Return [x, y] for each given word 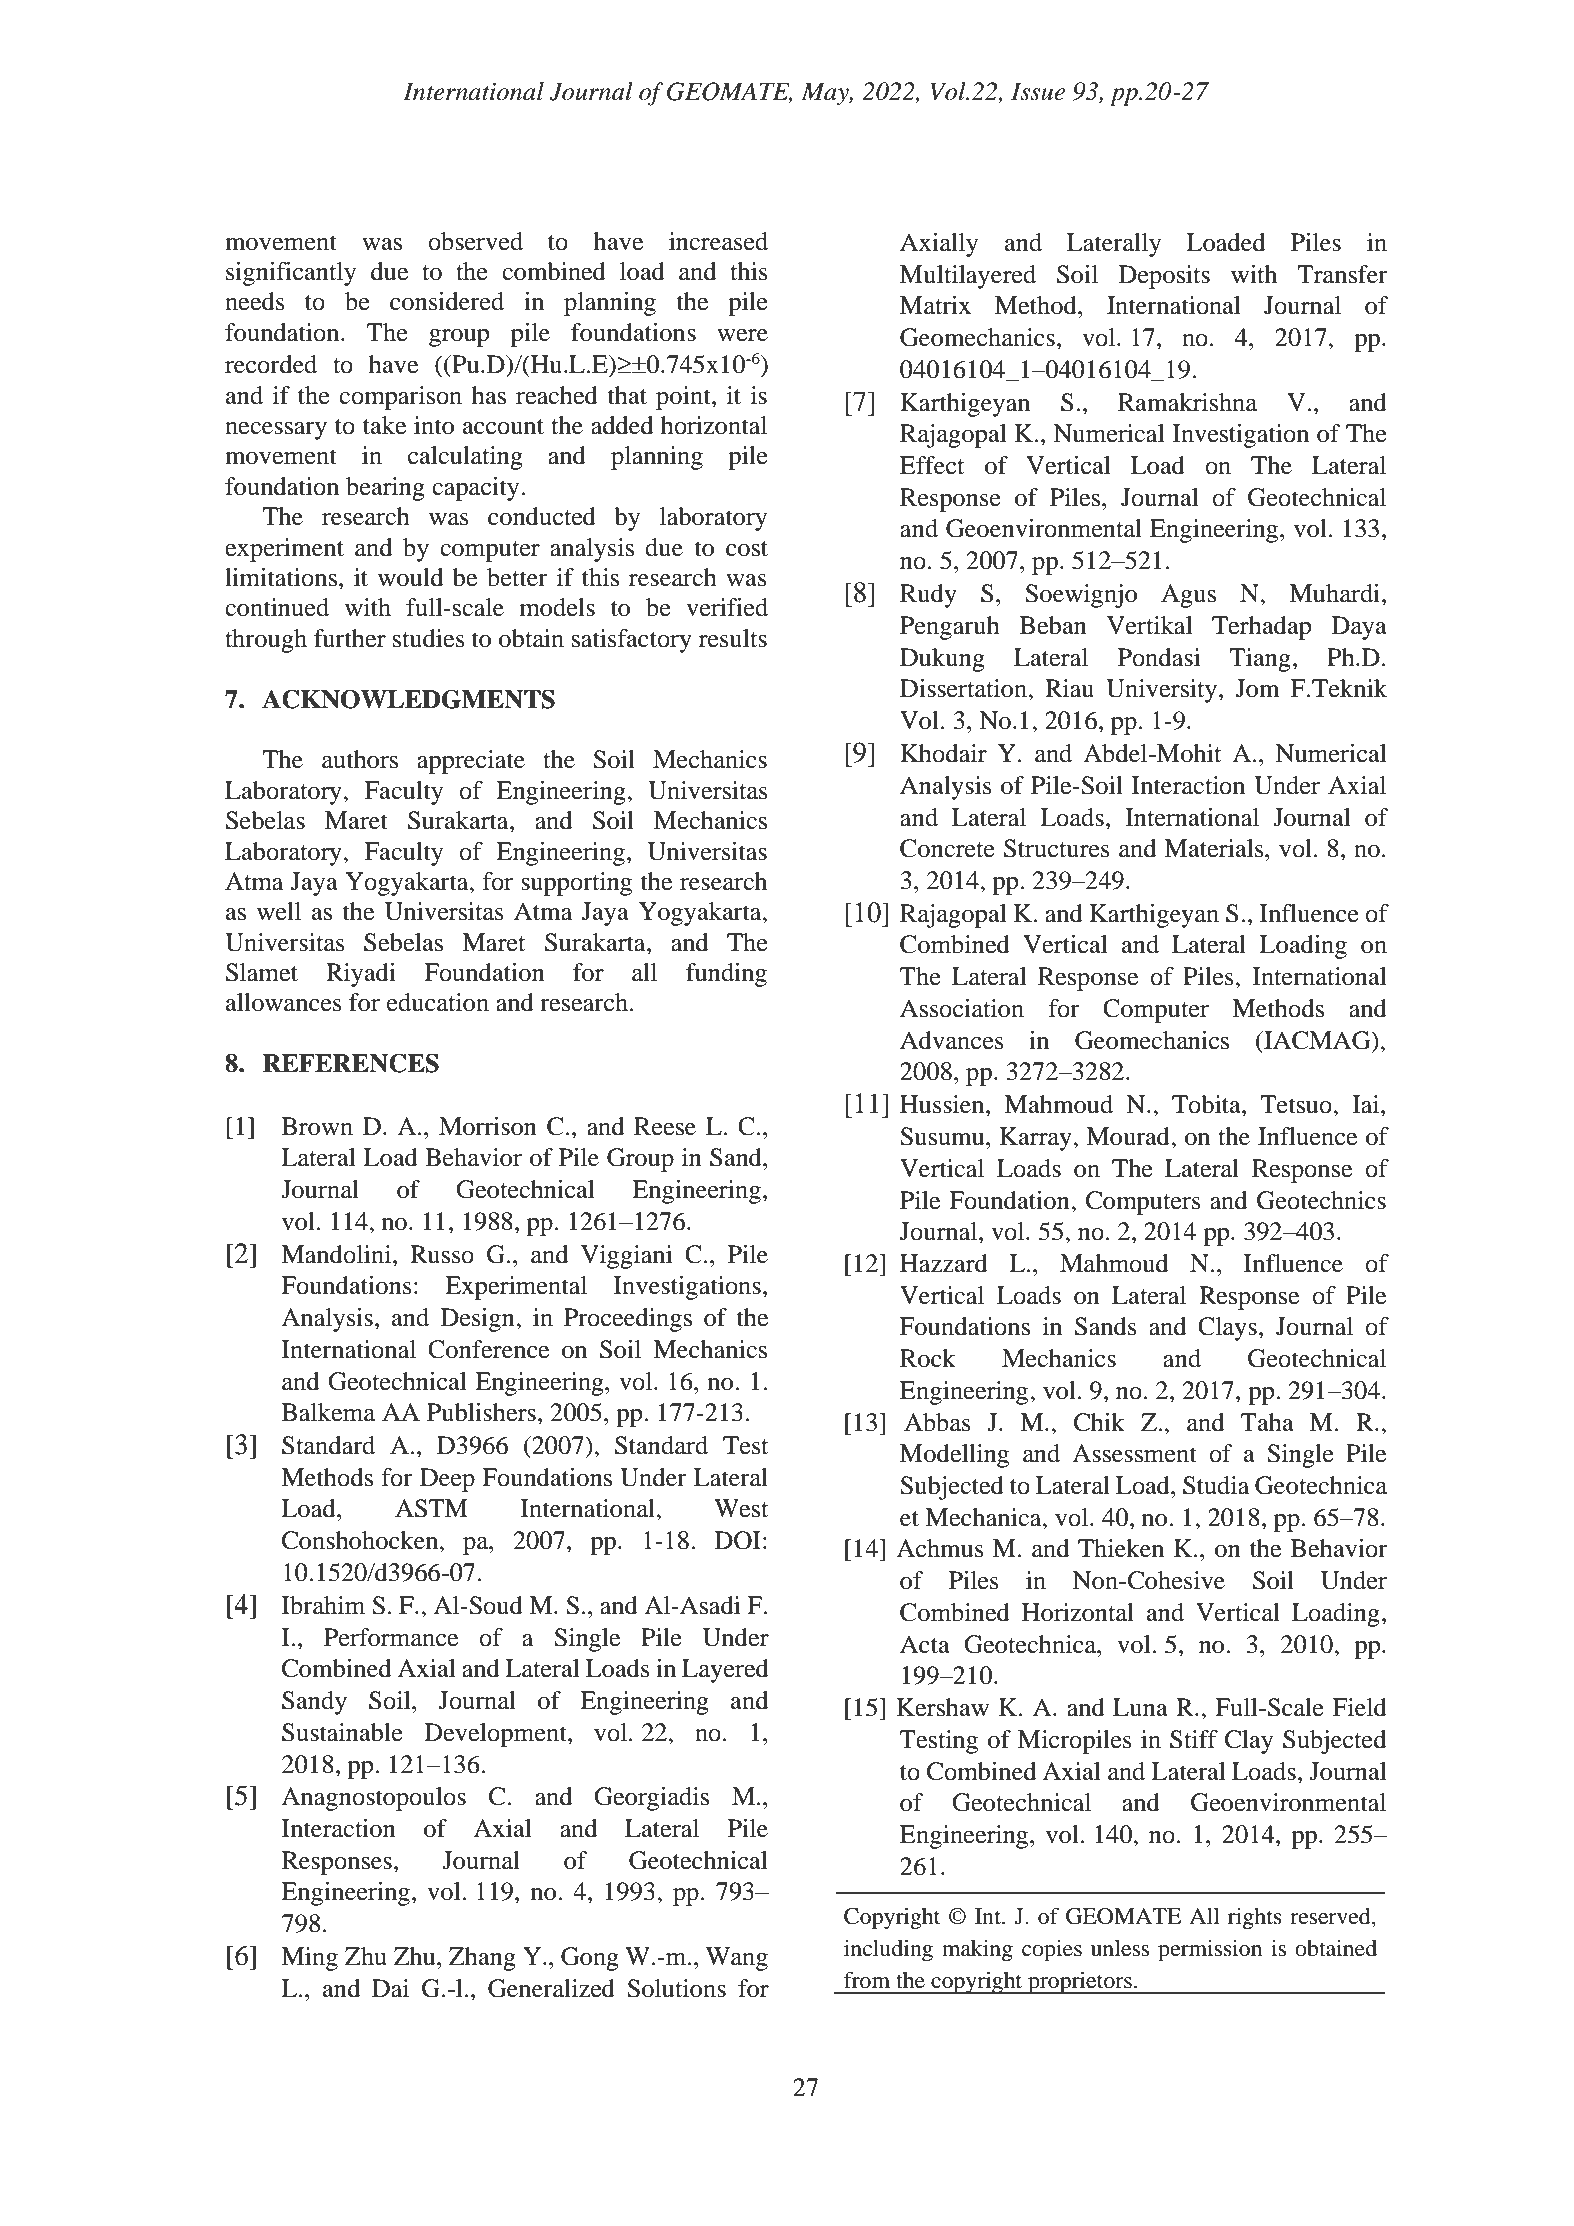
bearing [385, 489]
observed [475, 241]
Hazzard [944, 1263]
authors [360, 759]
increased [718, 241]
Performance [391, 1637]
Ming [309, 1959]
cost [747, 549]
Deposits [1164, 277]
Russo [442, 1254]
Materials [1215, 848]
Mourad [1129, 1136]
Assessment [1134, 1453]
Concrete [947, 848]
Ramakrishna [1187, 402]
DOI [738, 1540]
